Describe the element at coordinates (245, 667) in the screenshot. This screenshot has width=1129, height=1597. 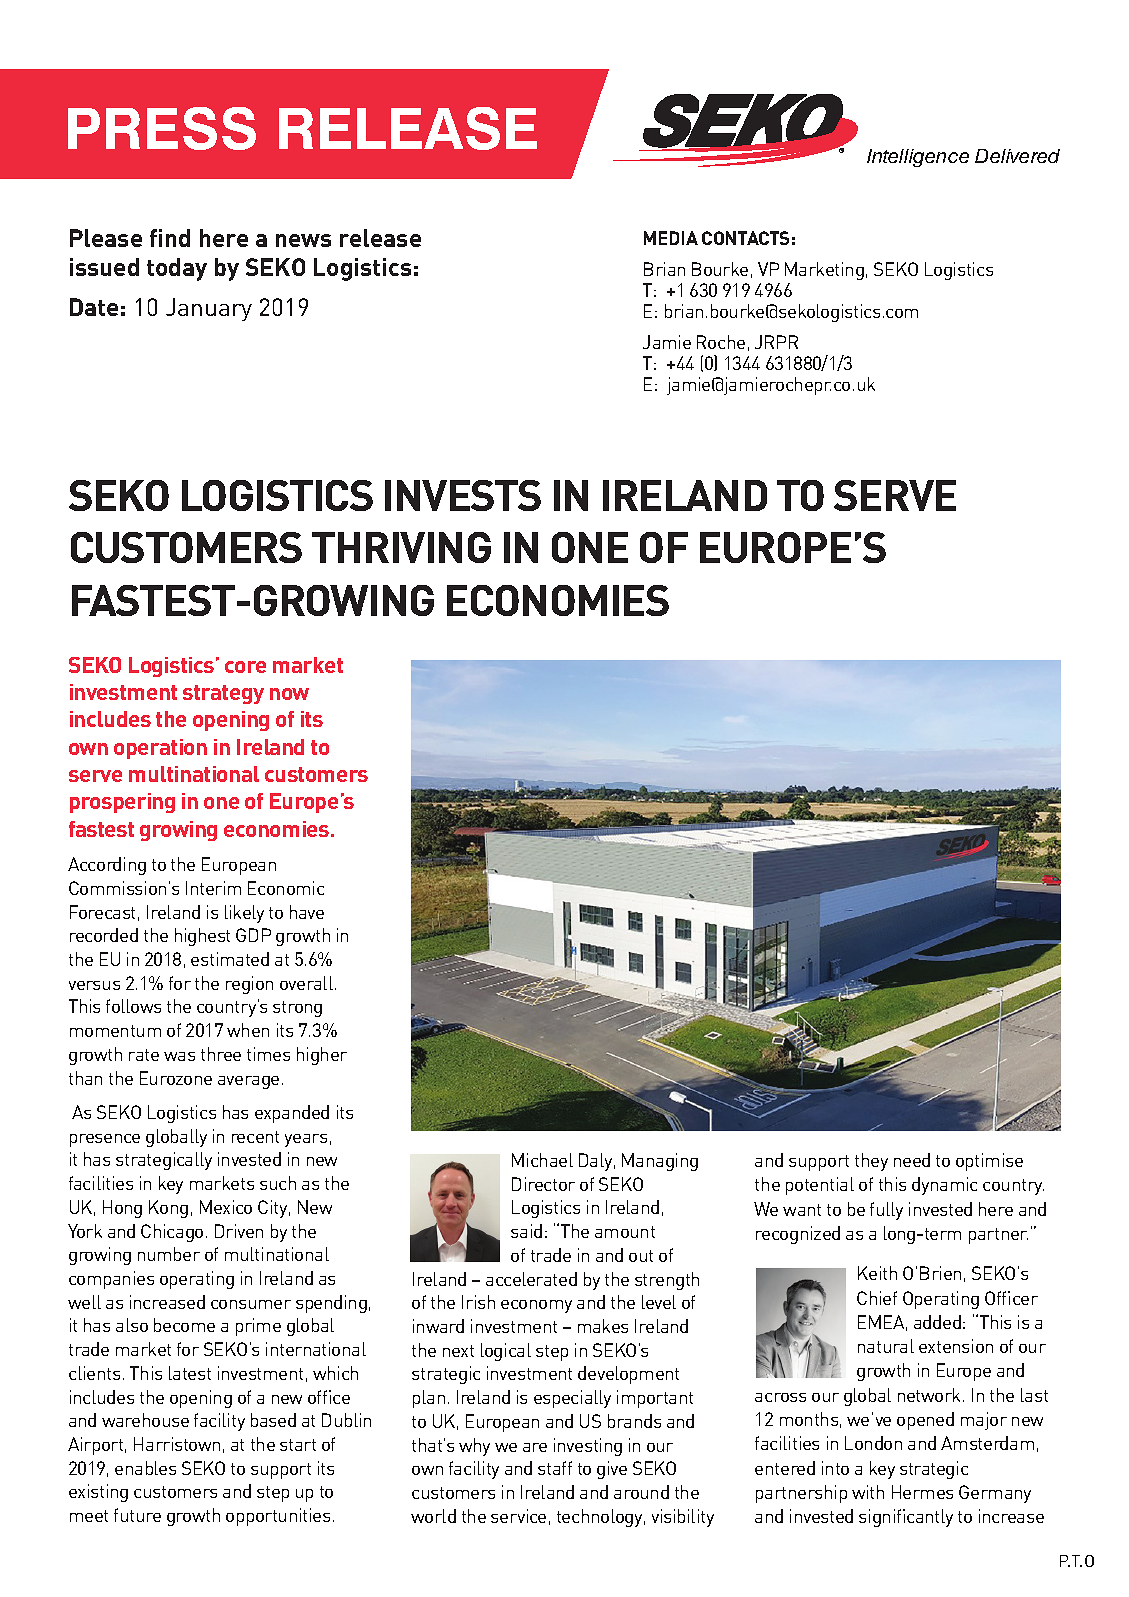
I see `core` at that location.
